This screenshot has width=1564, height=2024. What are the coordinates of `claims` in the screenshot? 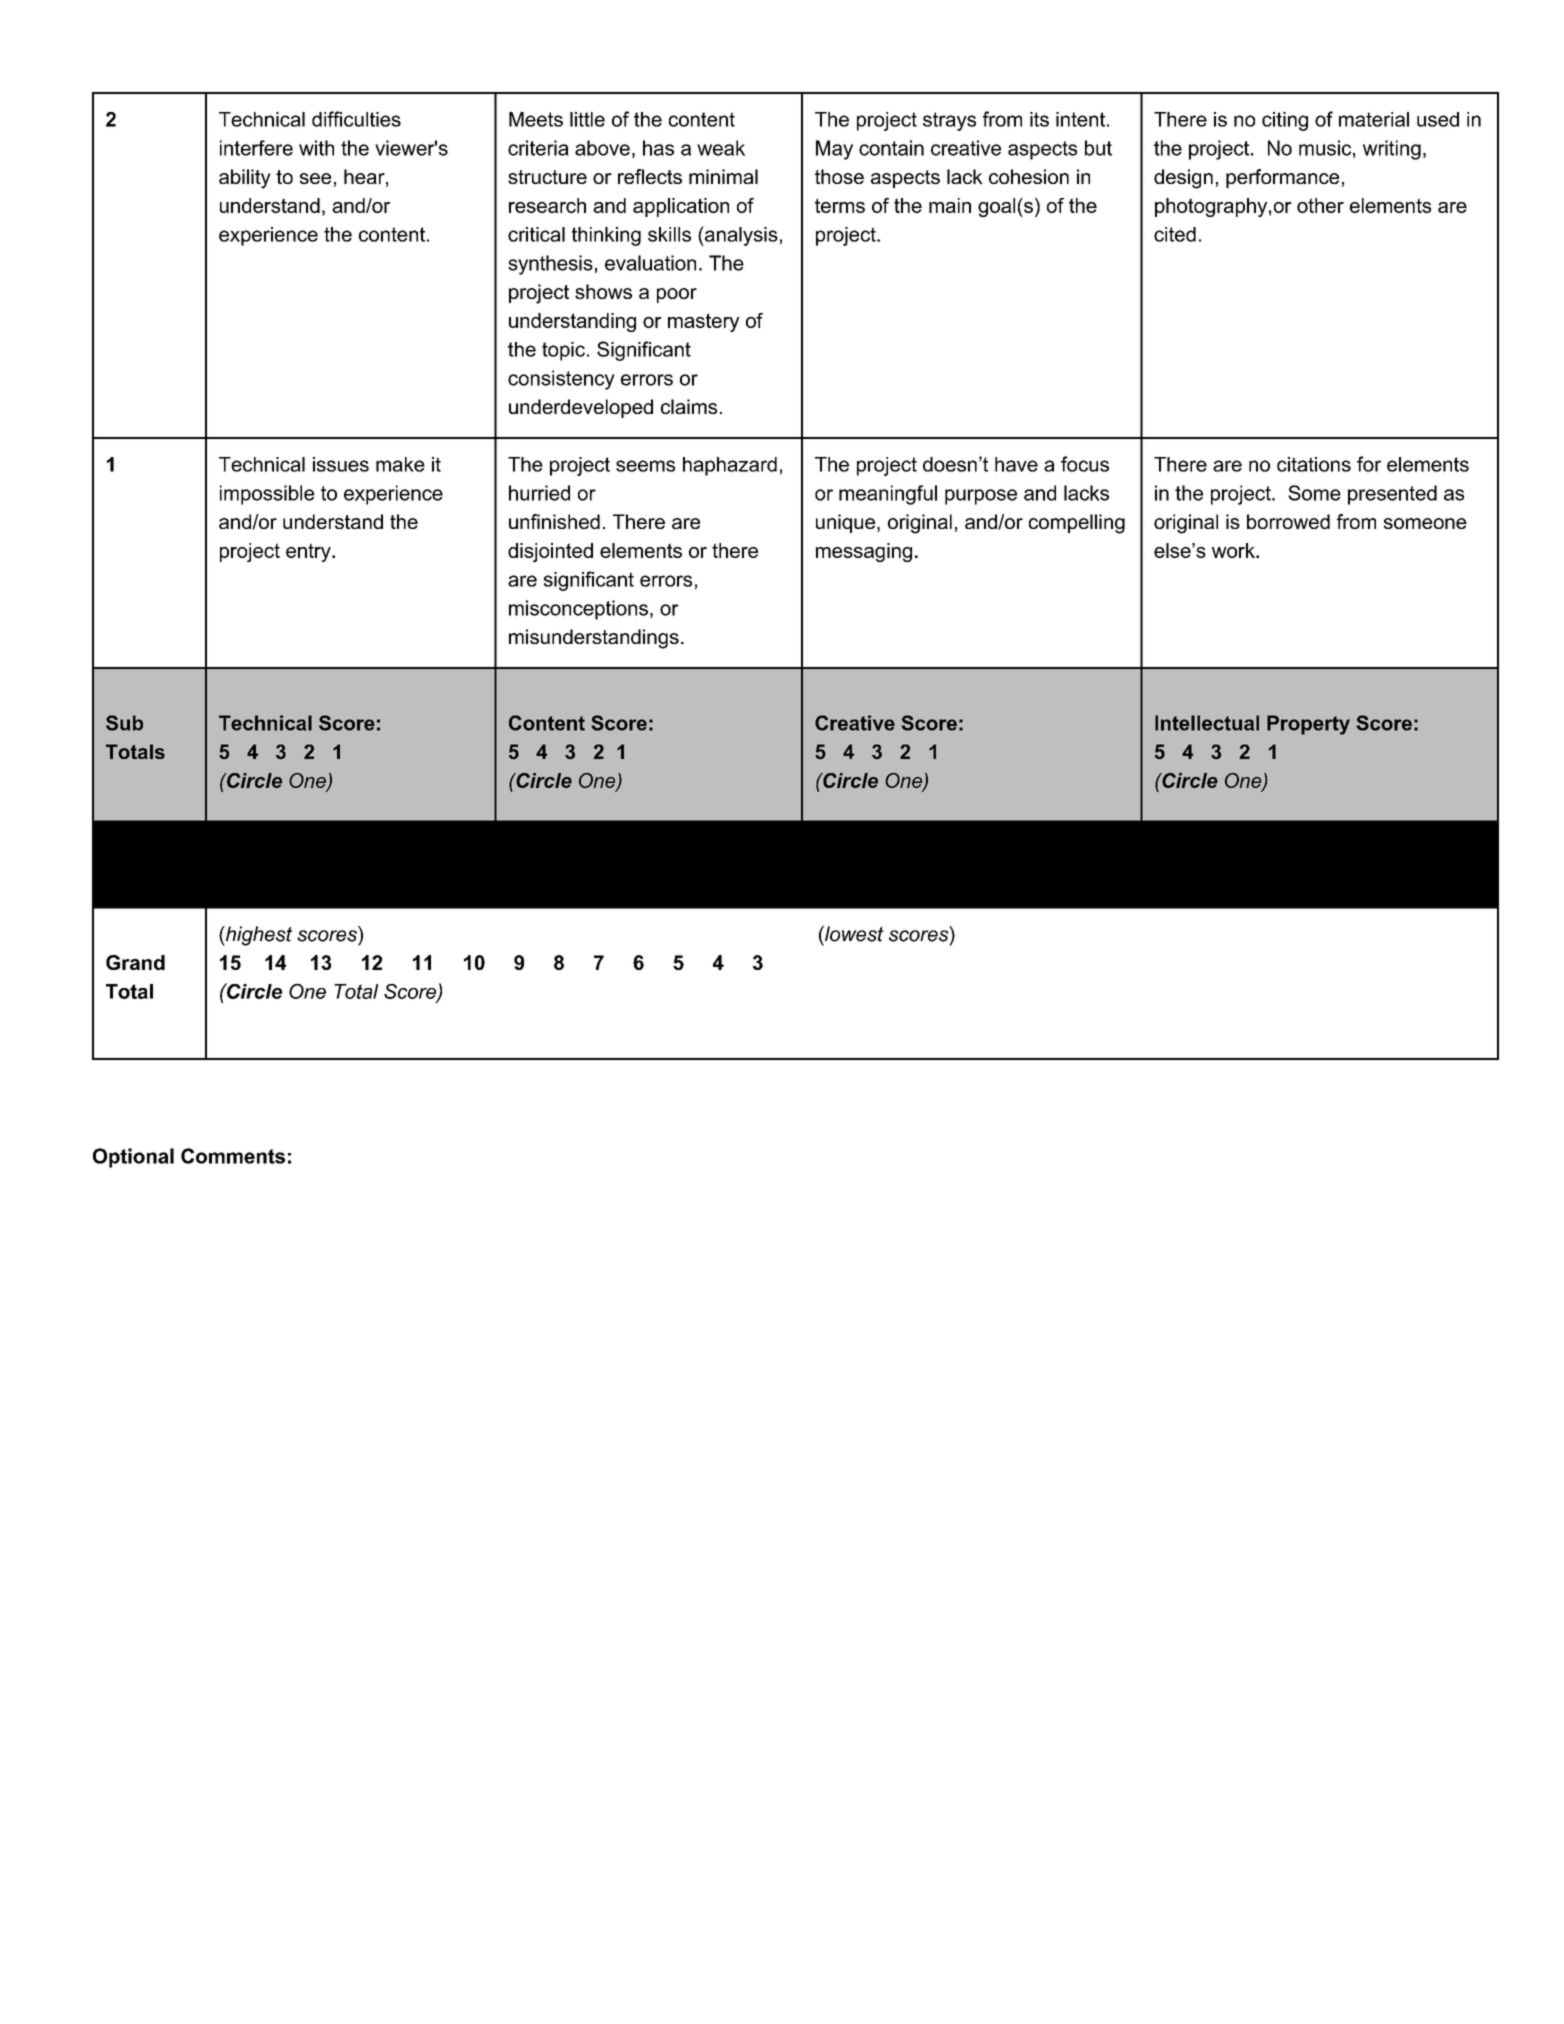 It's located at (689, 406).
